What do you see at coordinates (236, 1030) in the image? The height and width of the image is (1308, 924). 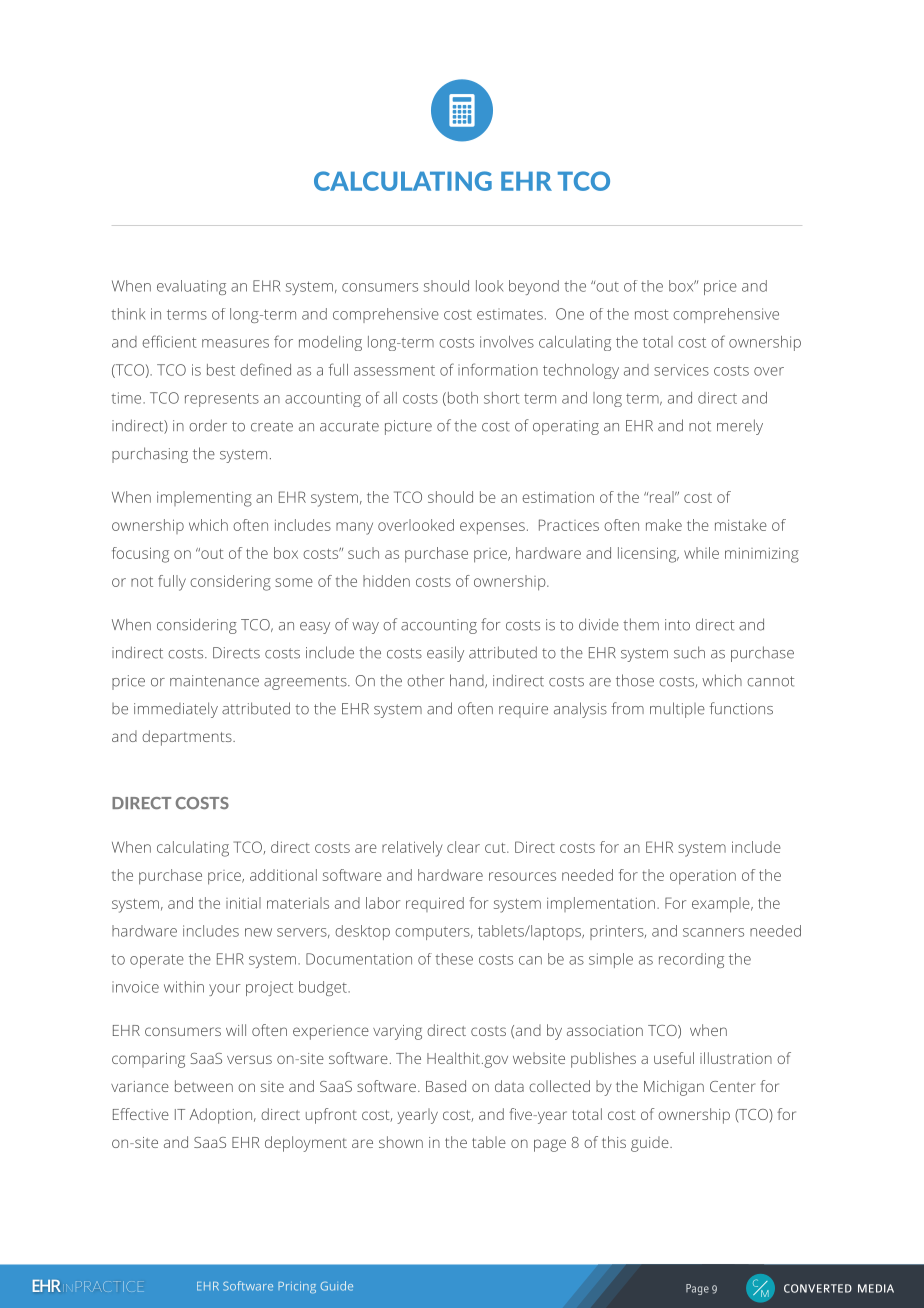 I see `will` at bounding box center [236, 1030].
